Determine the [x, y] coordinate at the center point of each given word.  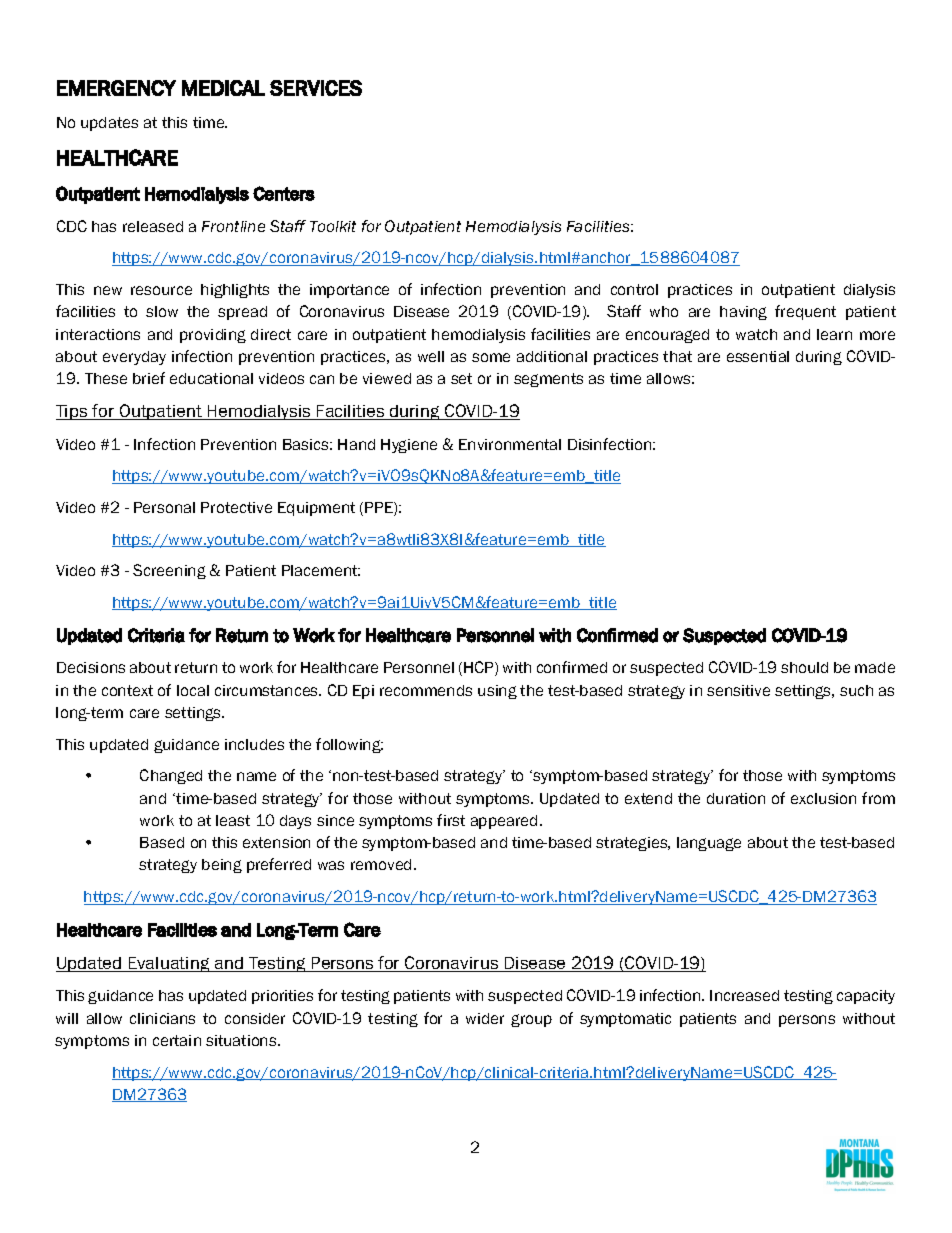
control [634, 289]
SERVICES [316, 88]
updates [109, 124]
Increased [744, 995]
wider [485, 1018]
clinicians [162, 1018]
